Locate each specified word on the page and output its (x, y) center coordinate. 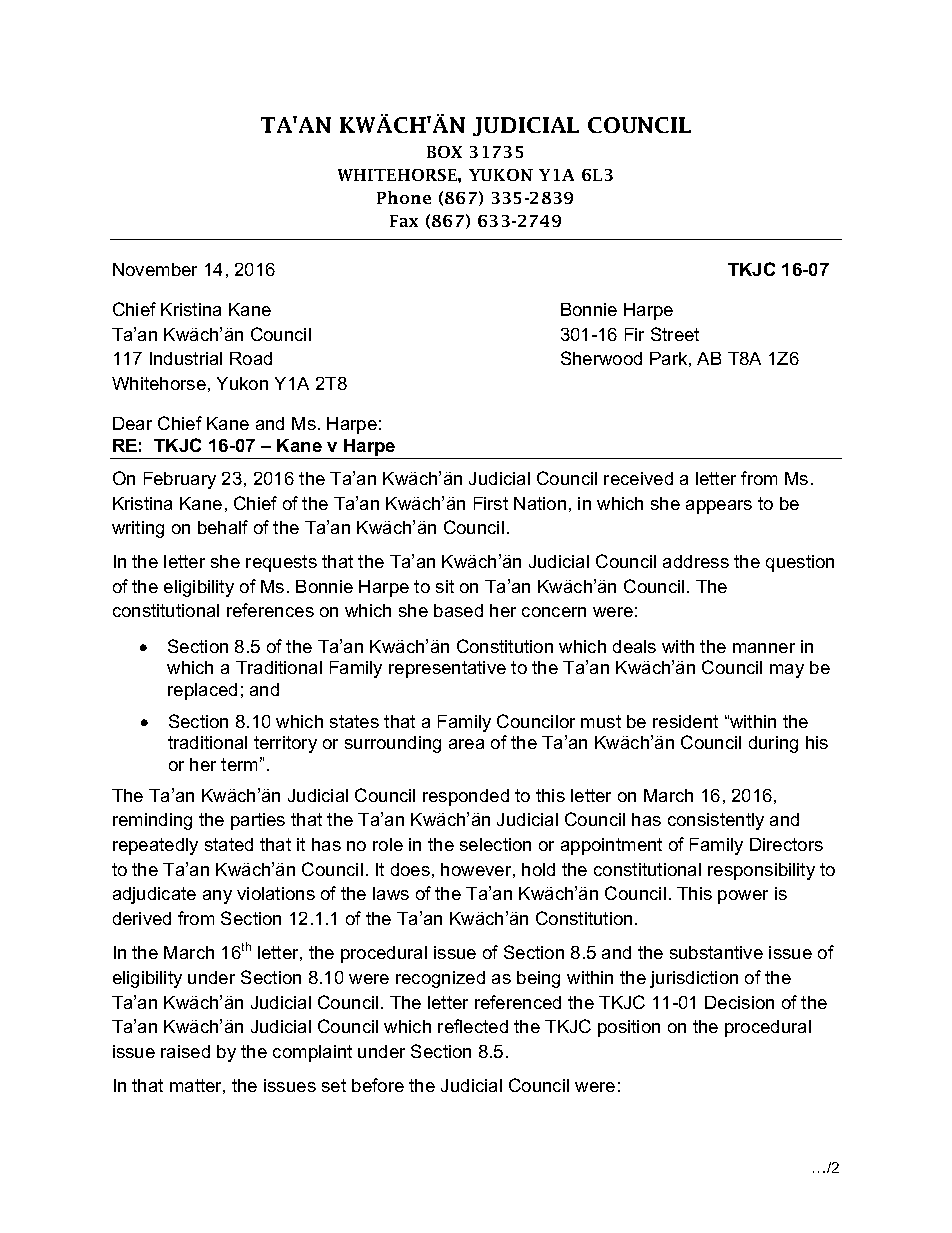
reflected (473, 1026)
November (155, 269)
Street (675, 334)
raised (185, 1051)
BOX (444, 152)
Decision (739, 1002)
